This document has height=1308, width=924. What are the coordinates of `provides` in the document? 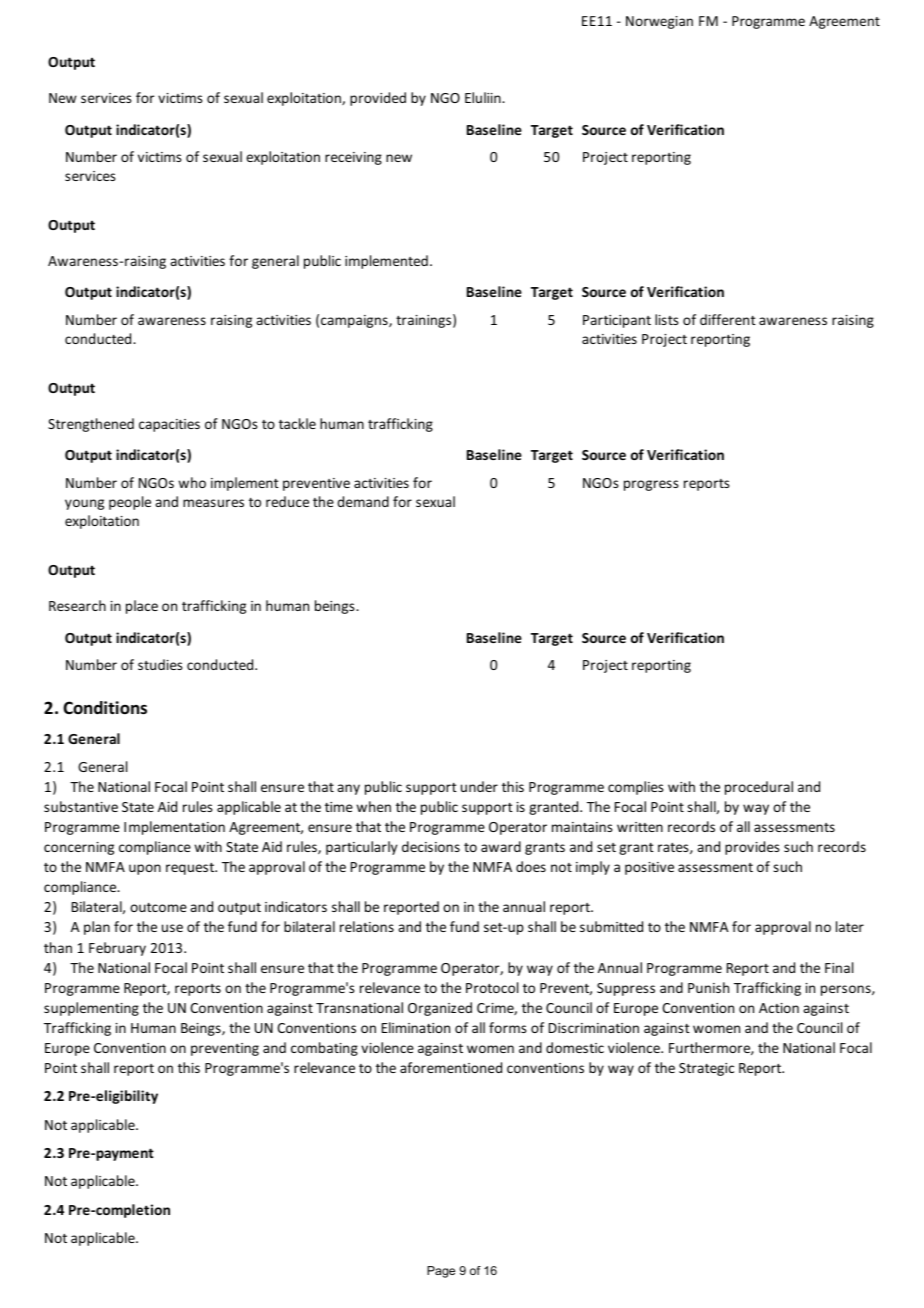 It's located at (752, 848).
